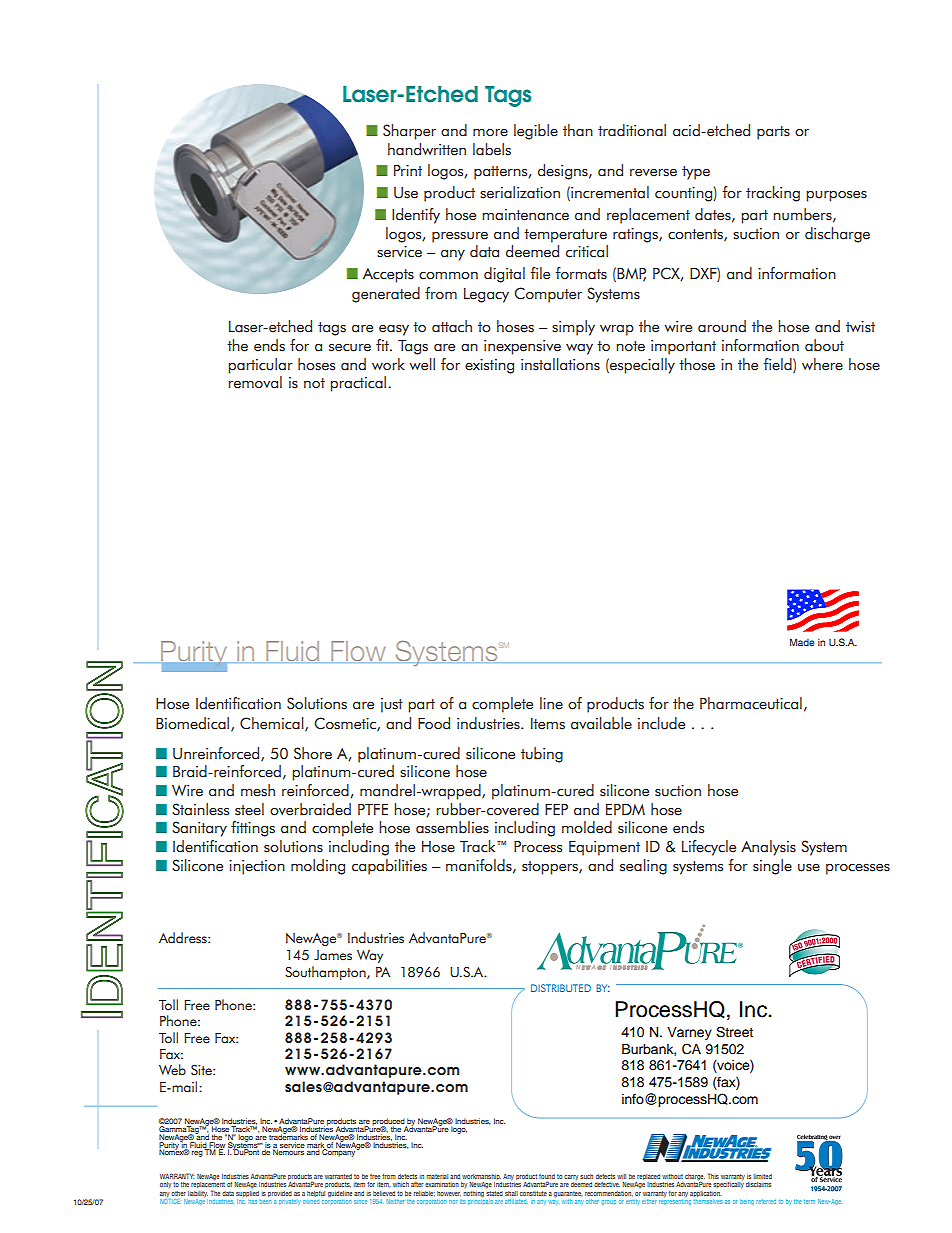  Describe the element at coordinates (434, 723) in the document. I see `Food` at that location.
